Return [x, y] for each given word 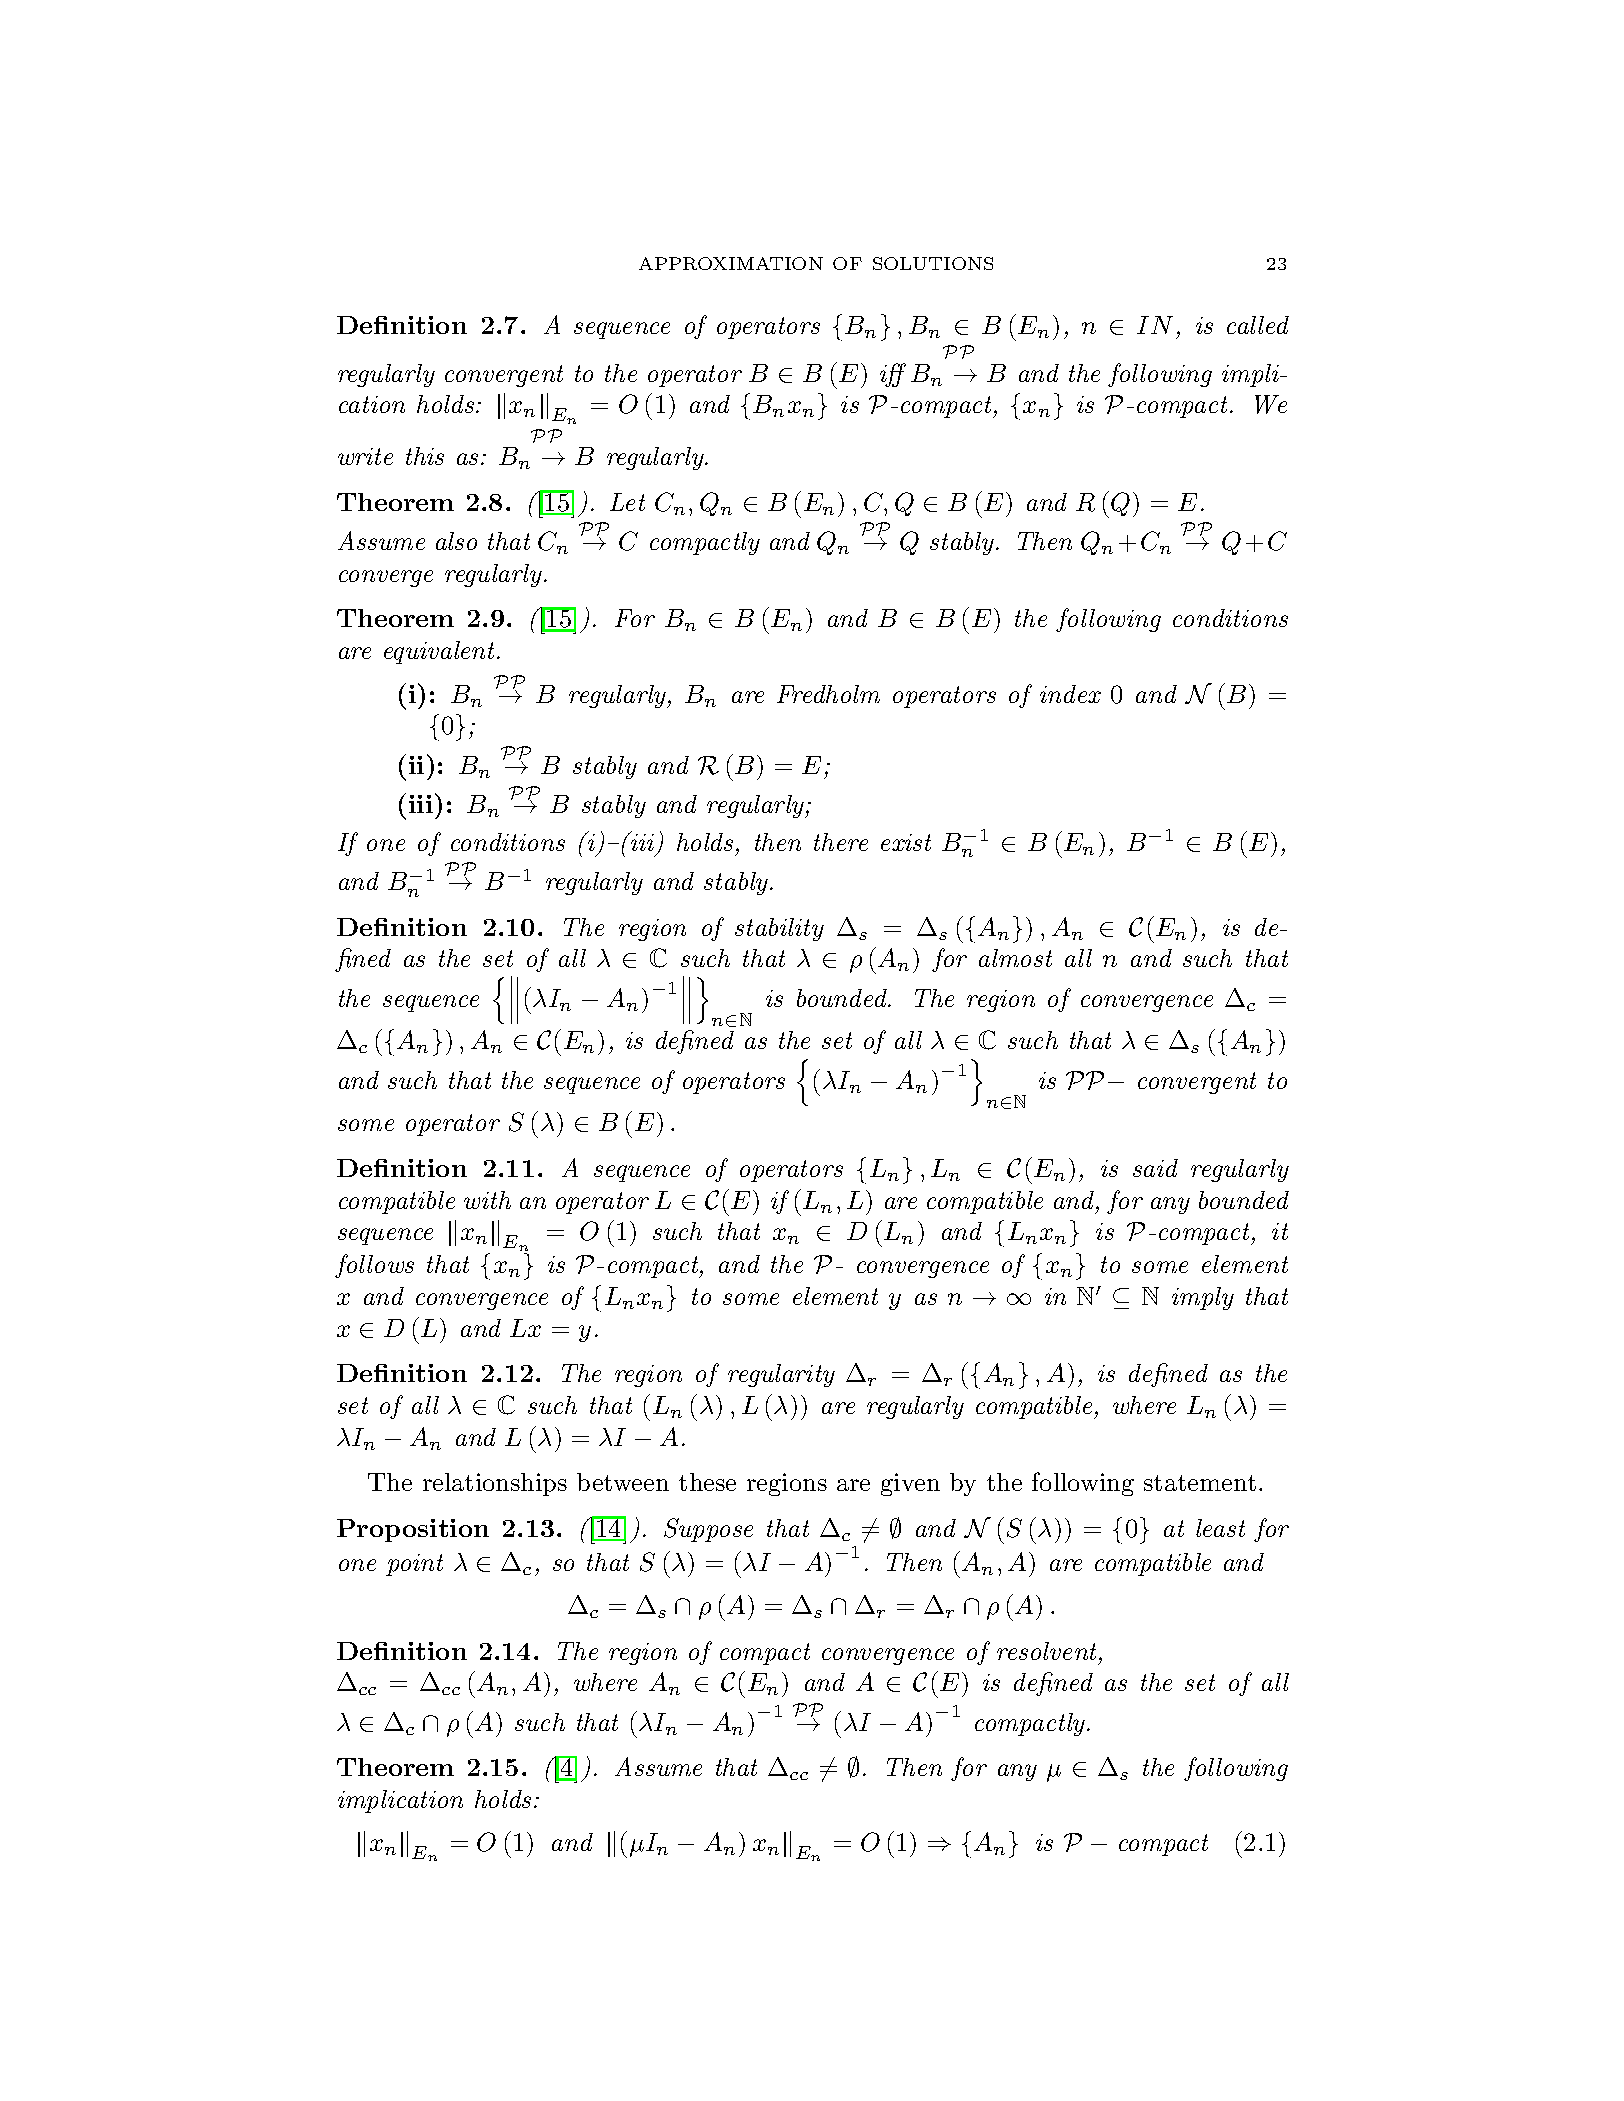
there [841, 842]
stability [779, 929]
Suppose [708, 1530]
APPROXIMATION [731, 263]
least [1220, 1528]
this [425, 456]
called [1258, 325]
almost [1015, 958]
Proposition [413, 1530]
